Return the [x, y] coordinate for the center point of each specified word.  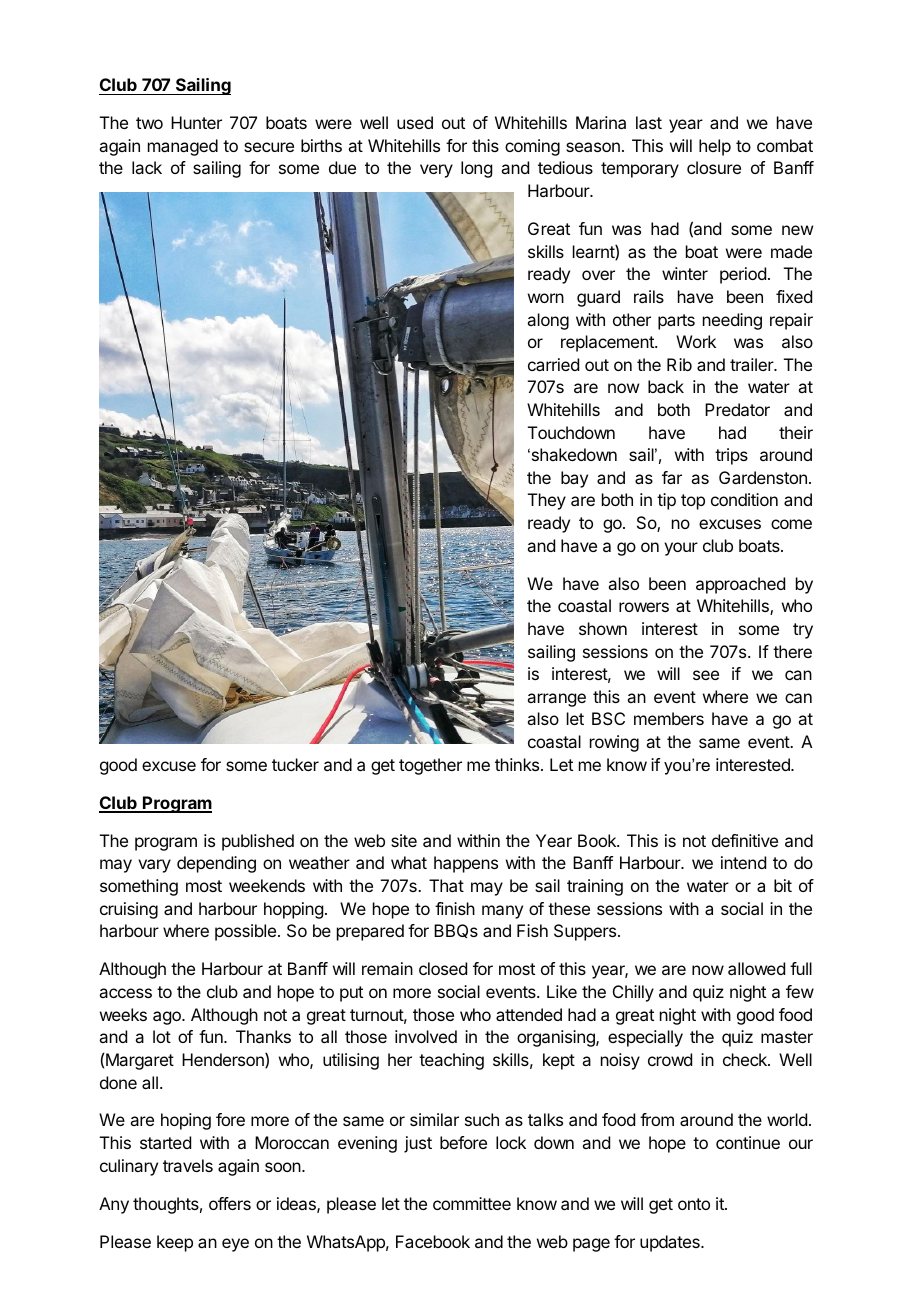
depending [216, 864]
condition [744, 499]
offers [230, 1203]
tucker [295, 764]
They [547, 501]
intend [743, 862]
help [715, 147]
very [436, 171]
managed [183, 147]
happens [466, 864]
